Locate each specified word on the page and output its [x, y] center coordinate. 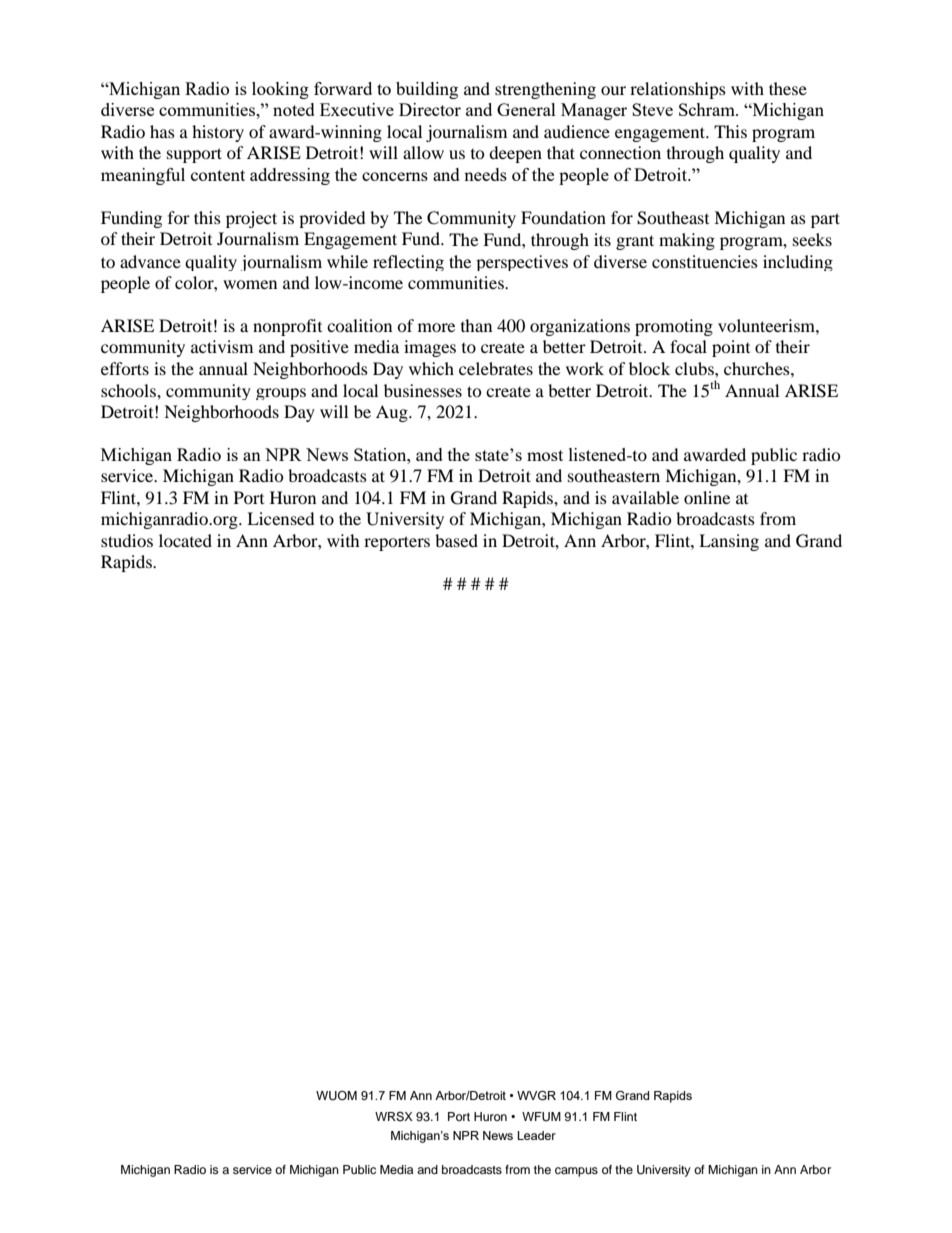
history [218, 133]
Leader [536, 1135]
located [185, 540]
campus [576, 1172]
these [788, 88]
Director [430, 109]
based [456, 540]
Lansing [729, 542]
